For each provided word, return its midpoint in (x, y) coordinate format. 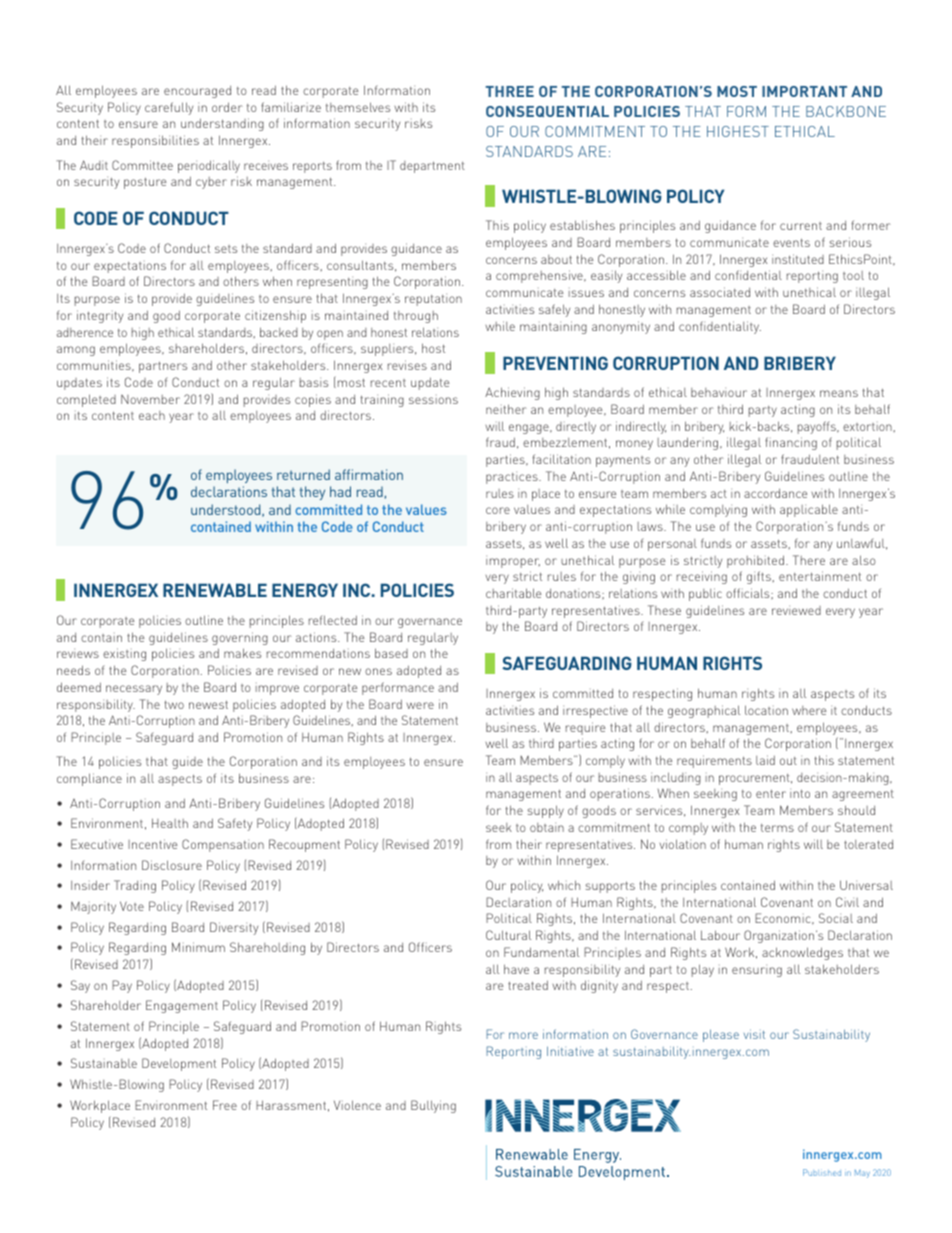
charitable (513, 593)
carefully (169, 108)
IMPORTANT (804, 91)
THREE (510, 91)
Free (225, 1105)
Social (836, 918)
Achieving (512, 393)
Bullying (433, 1106)
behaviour (719, 392)
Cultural (508, 935)
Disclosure (172, 865)
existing (124, 654)
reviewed (796, 610)
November (150, 399)
